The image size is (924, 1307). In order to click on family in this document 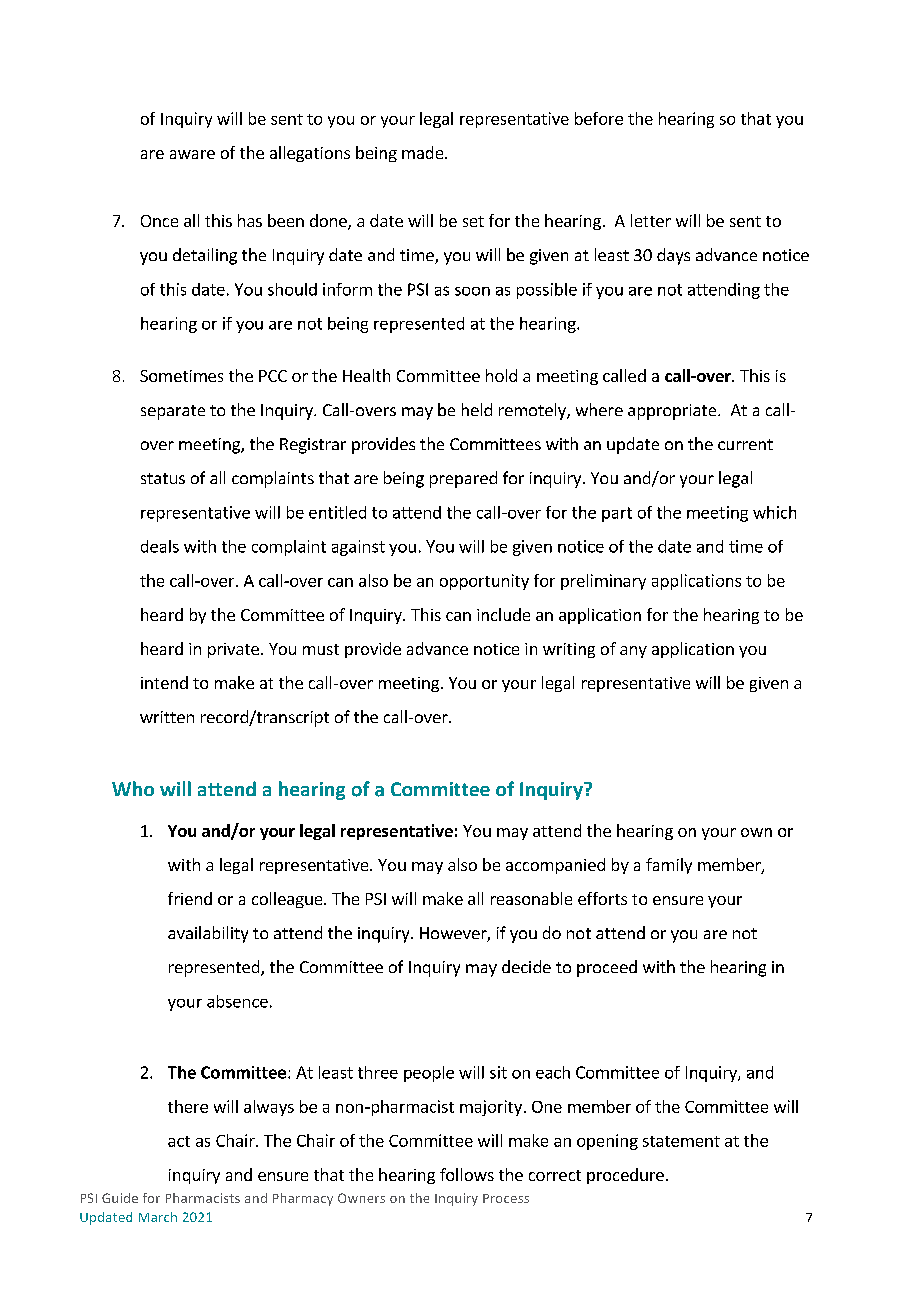, I will do `click(669, 866)`.
